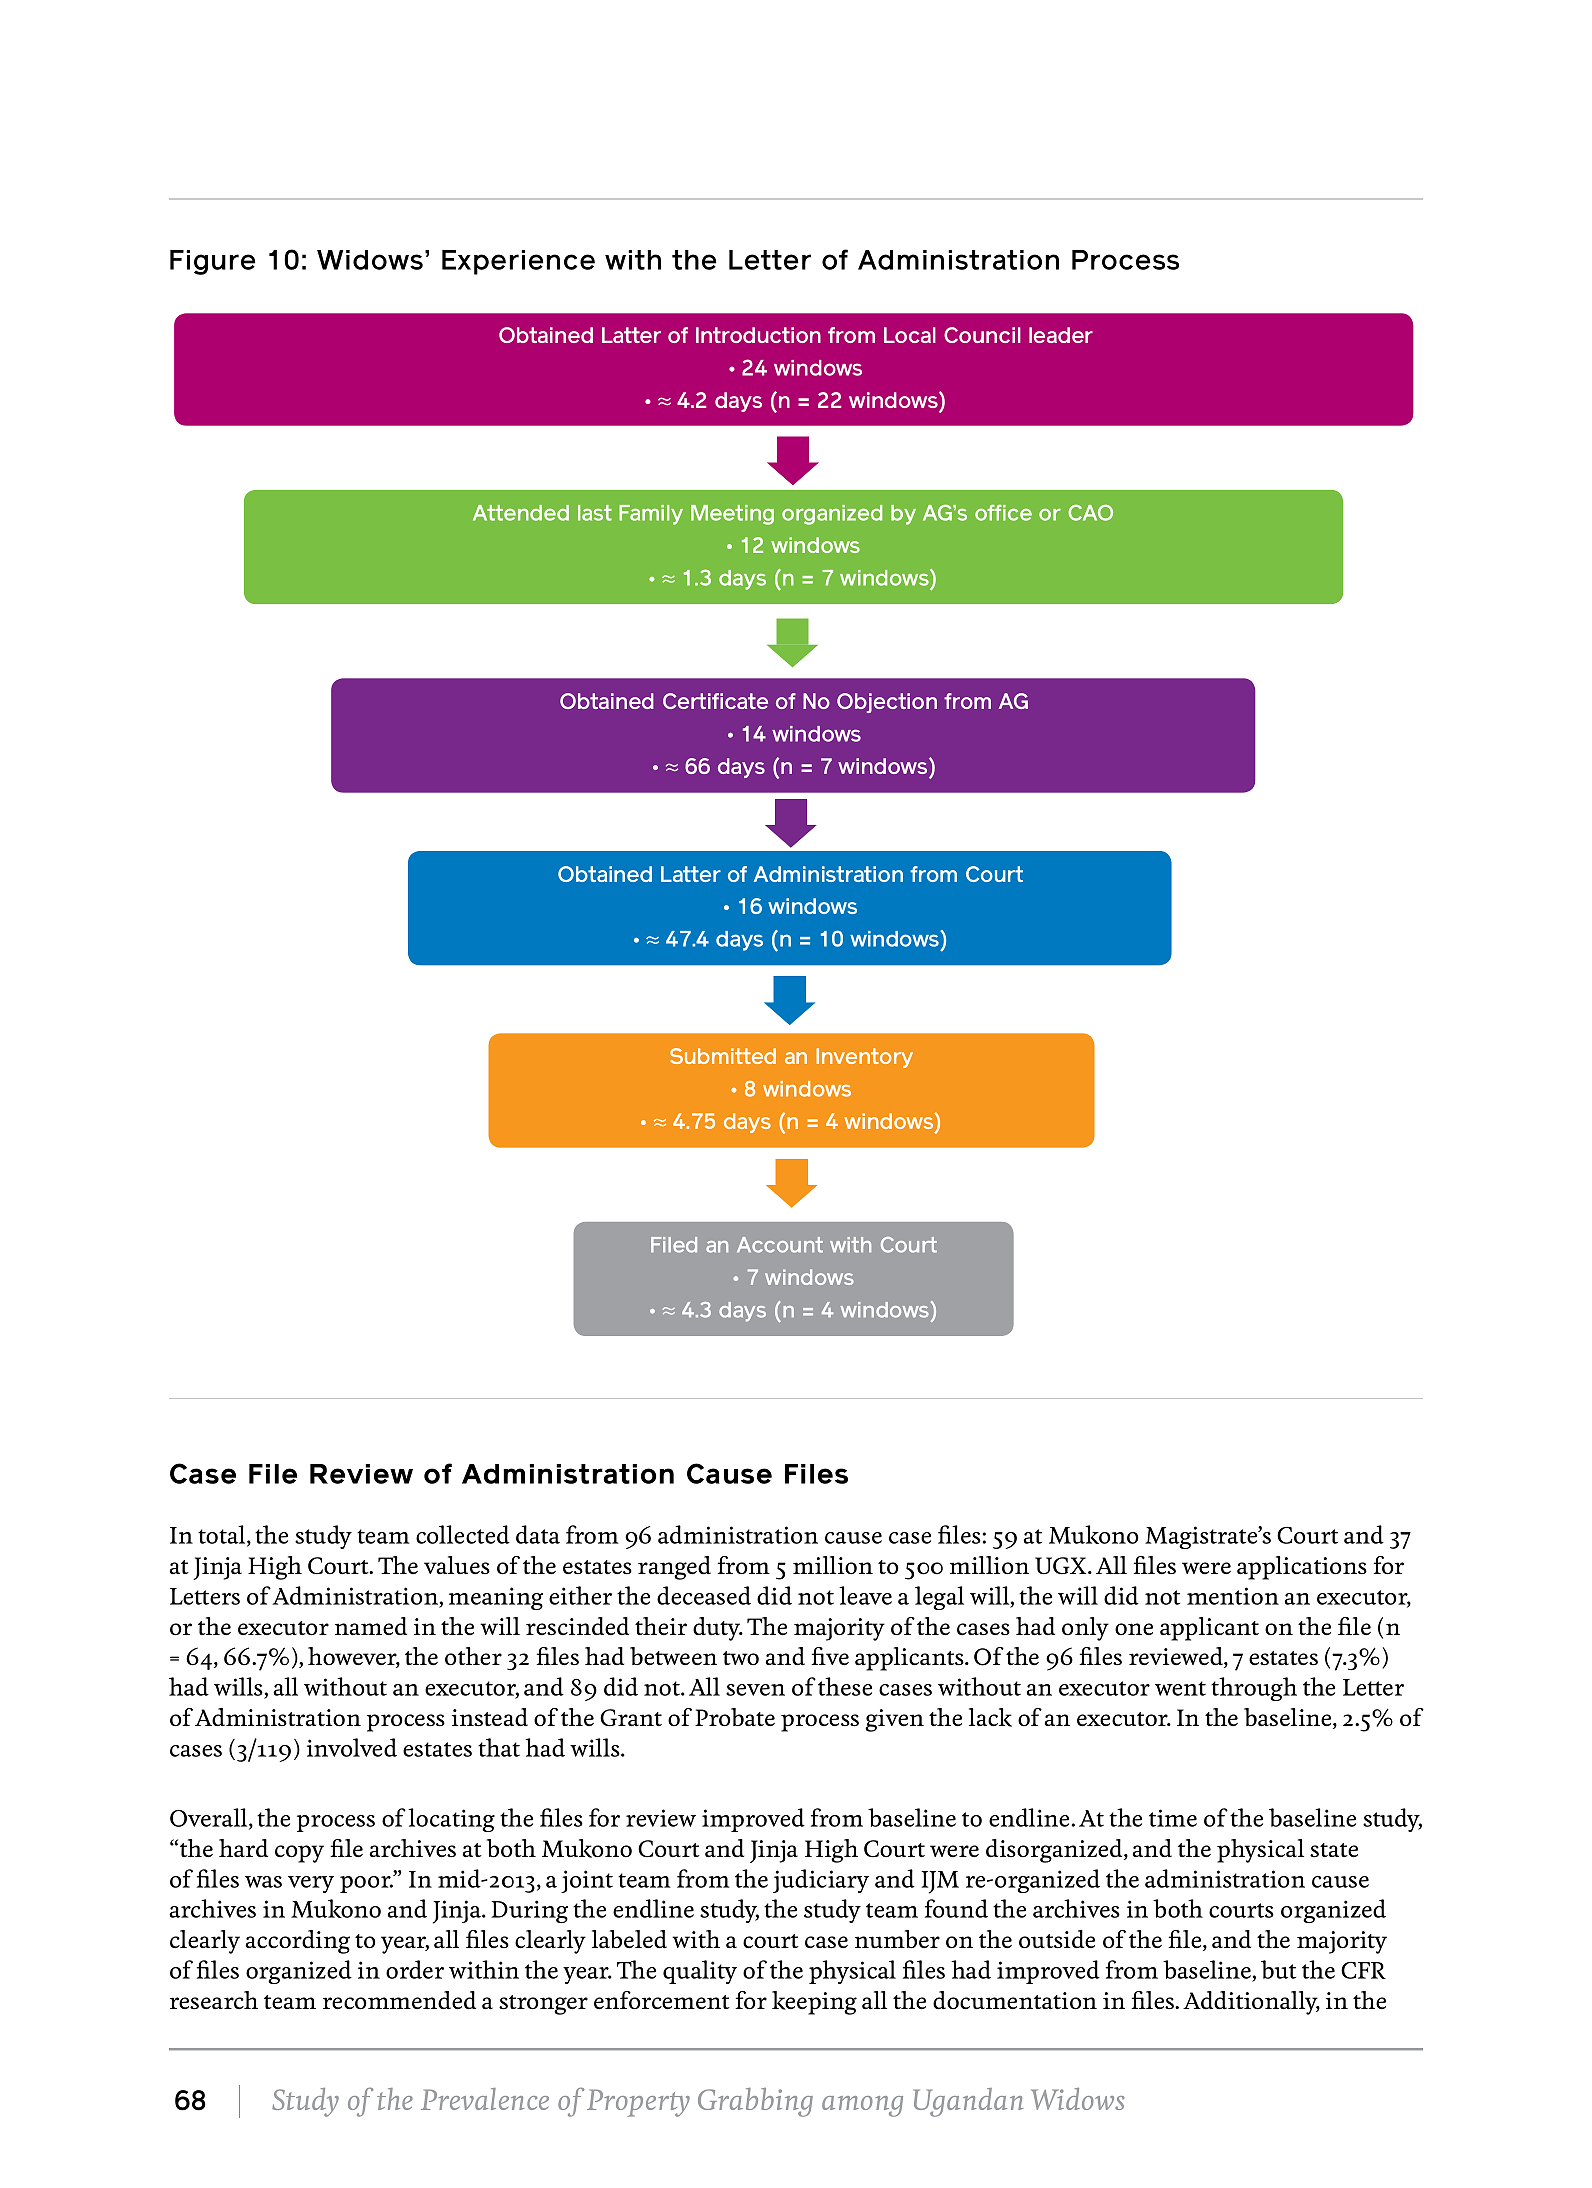  I want to click on Inventory, so click(864, 1058).
